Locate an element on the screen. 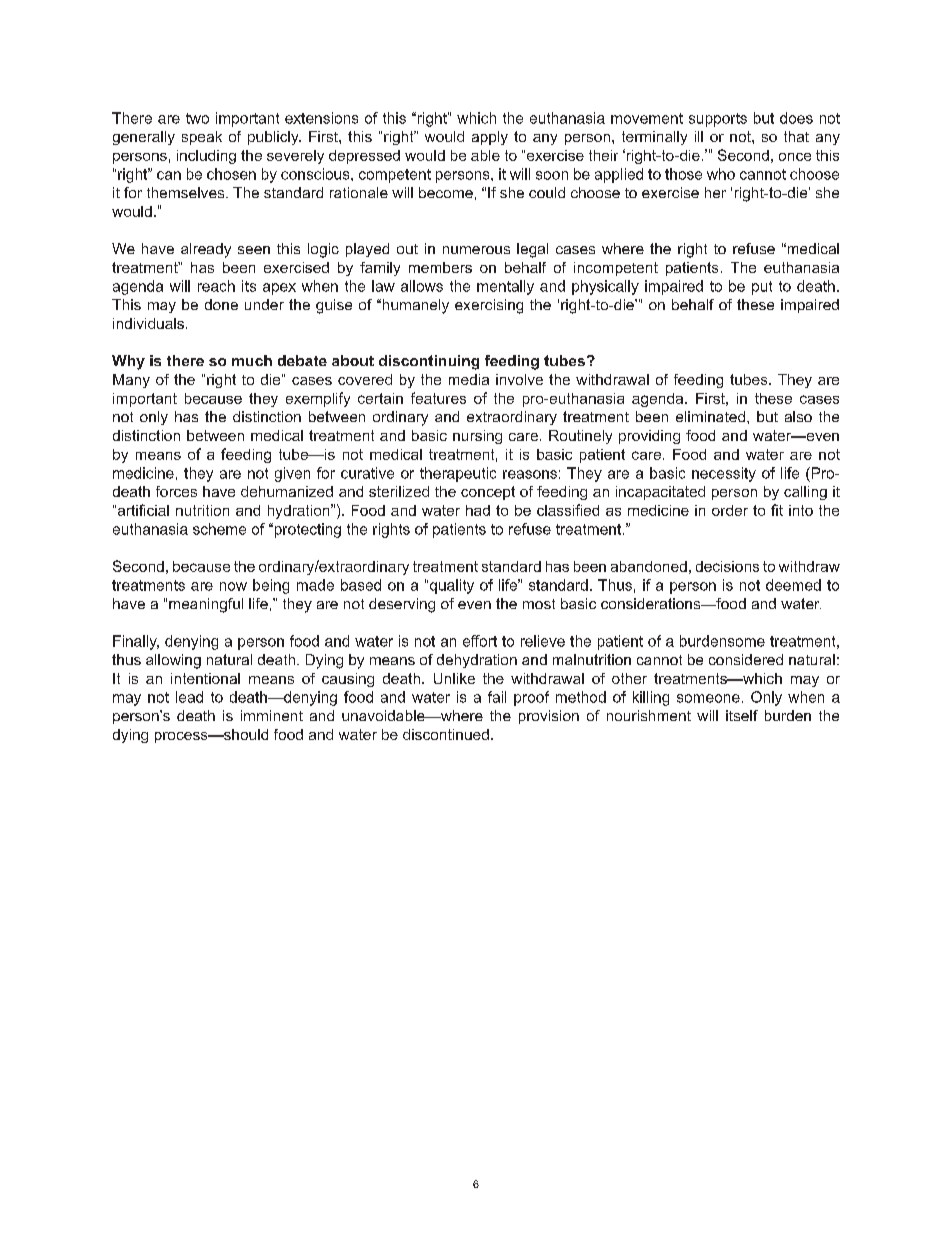  nursing is located at coordinates (477, 437).
